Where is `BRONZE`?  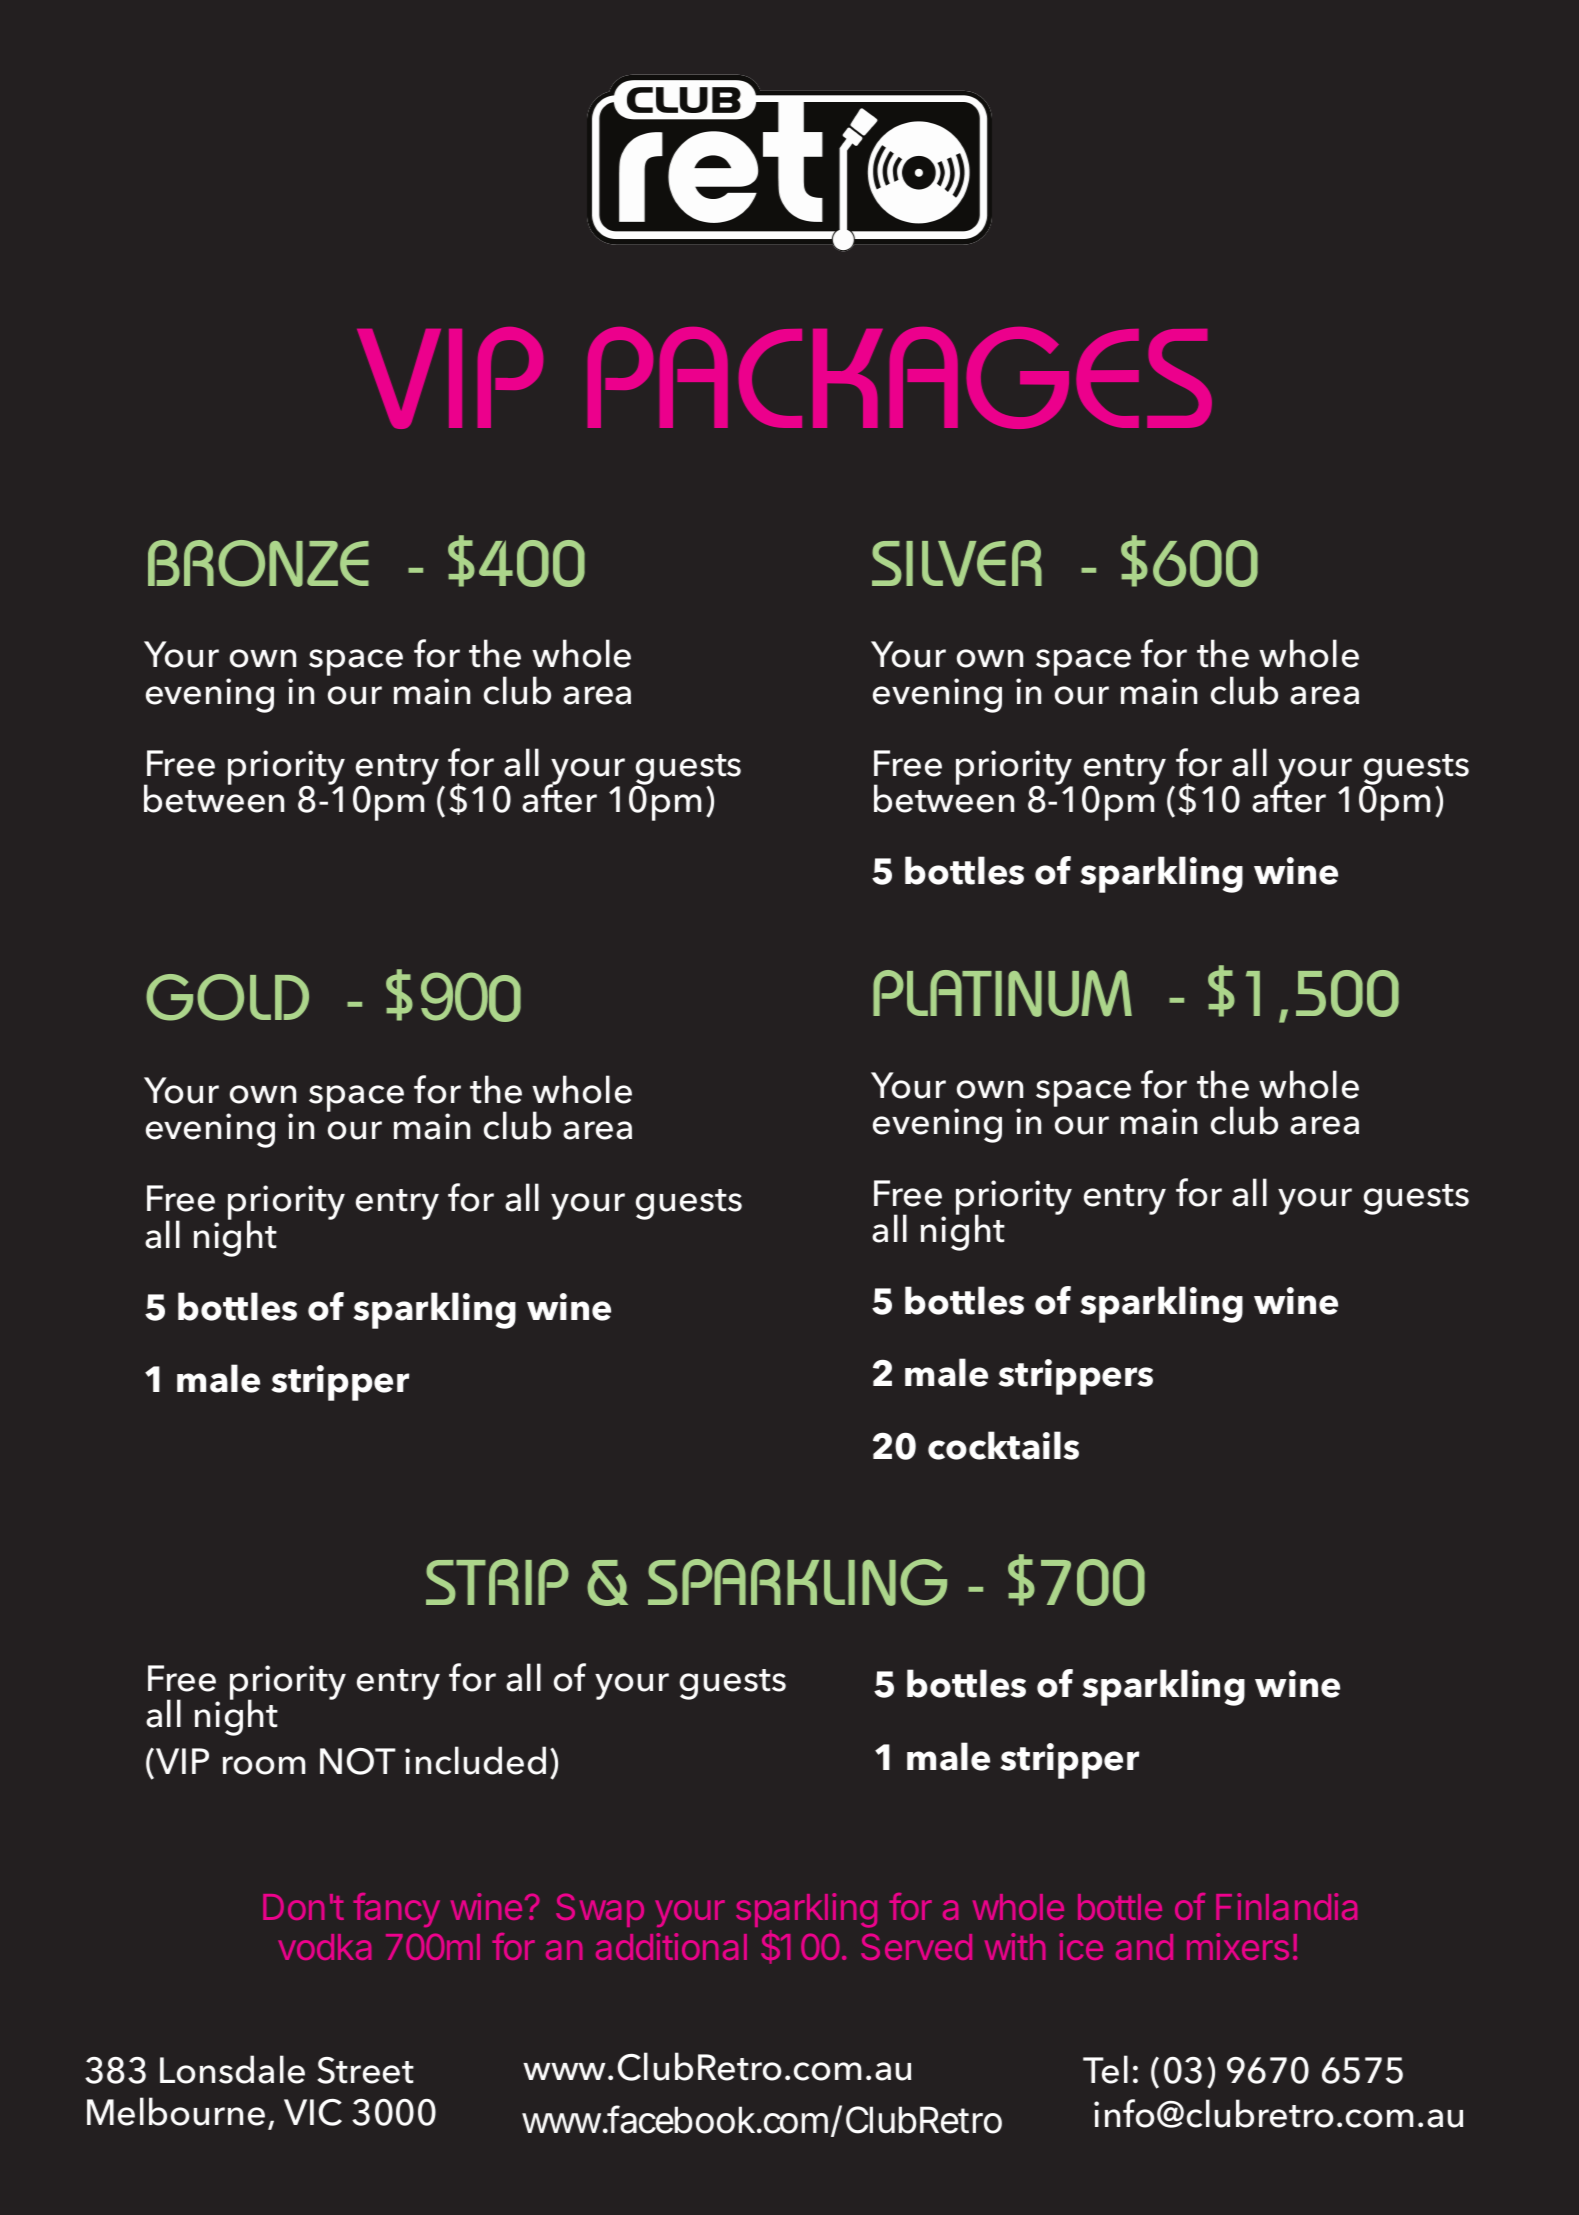
BRONZE is located at coordinates (258, 563).
